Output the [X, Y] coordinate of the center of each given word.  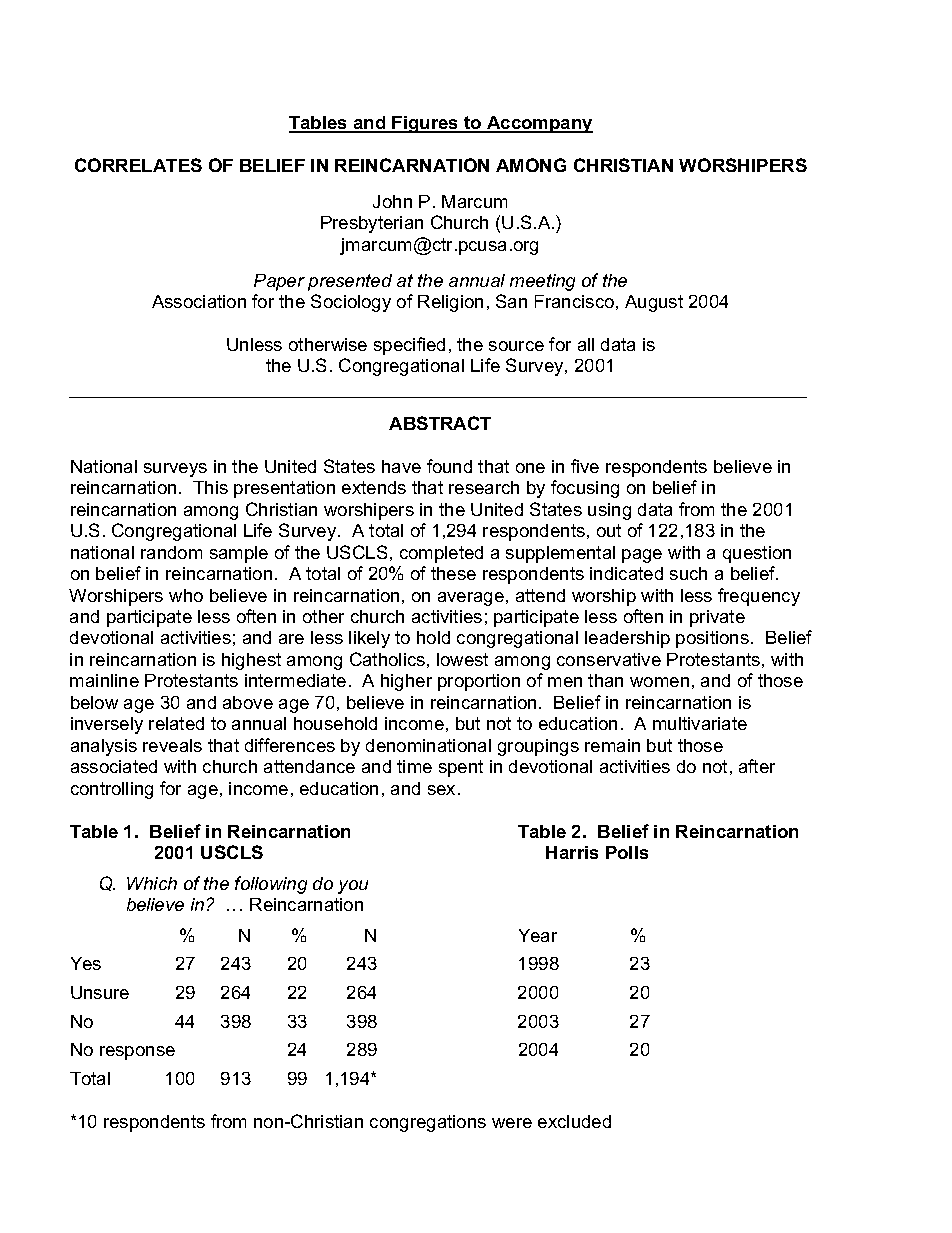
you [353, 887]
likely [369, 639]
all [586, 344]
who [186, 595]
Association [199, 301]
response [137, 1053]
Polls [627, 852]
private [717, 618]
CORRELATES [138, 165]
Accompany [539, 124]
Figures [426, 124]
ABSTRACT [440, 423]
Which [152, 883]
